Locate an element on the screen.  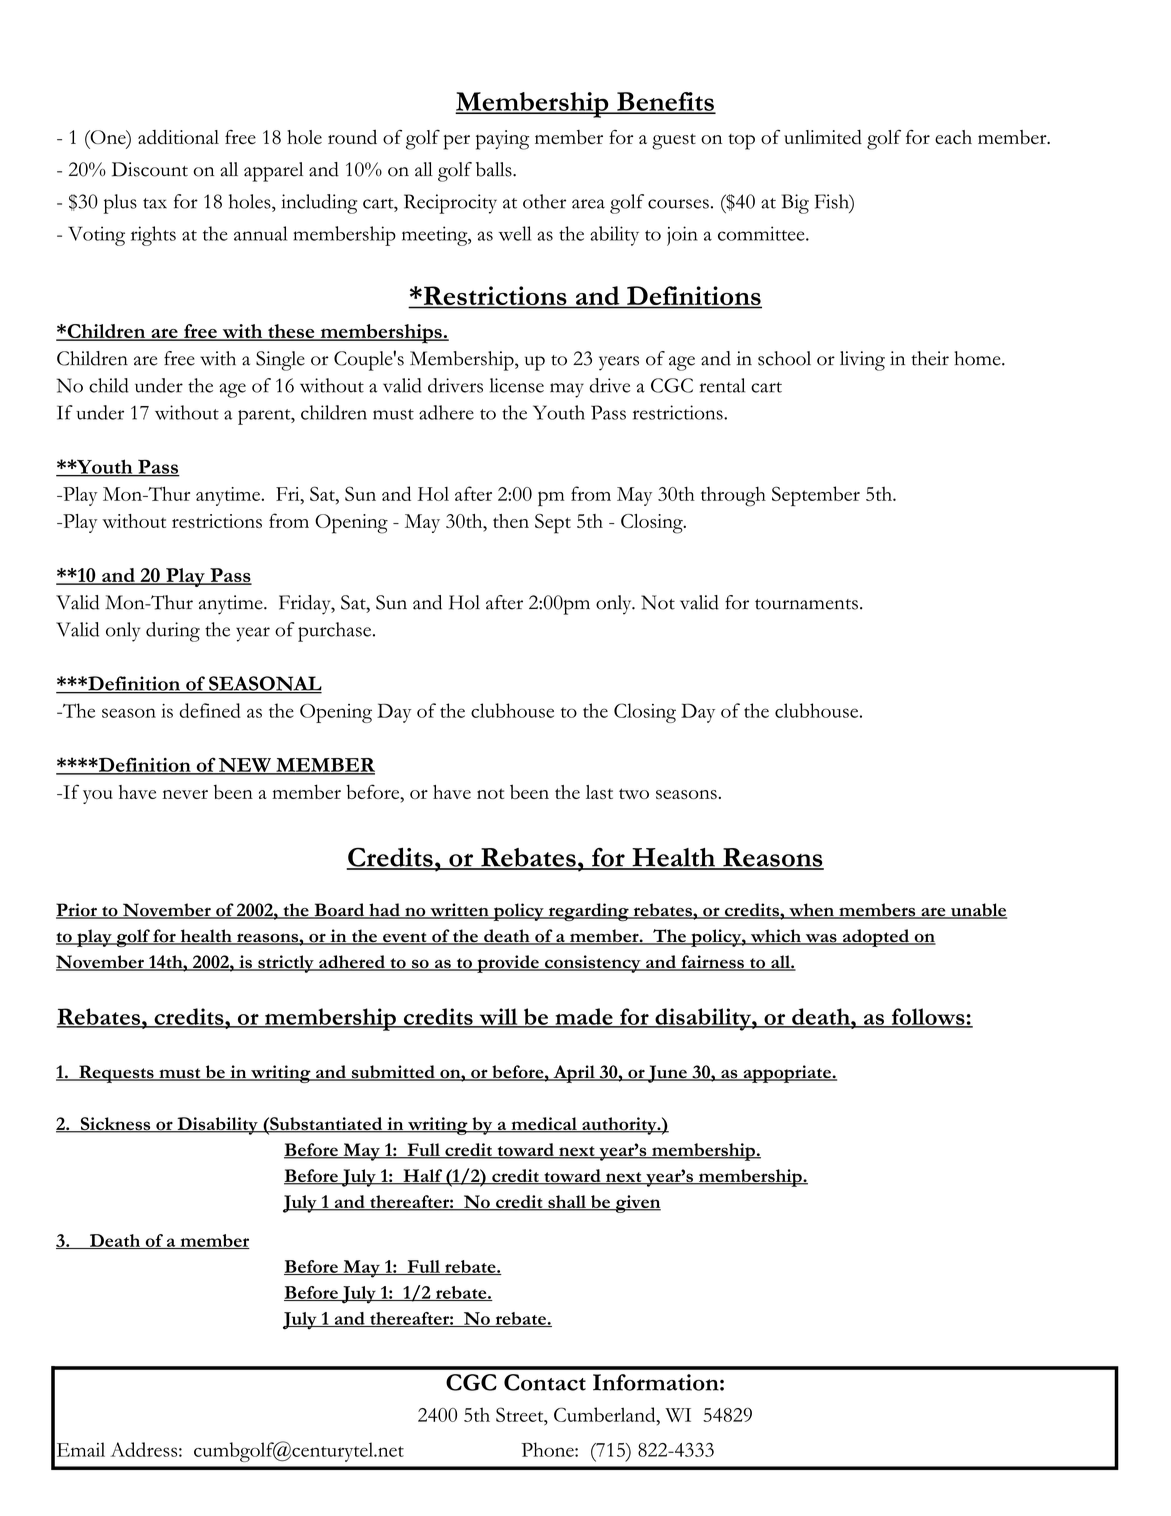
unlimited is located at coordinates (823, 137).
